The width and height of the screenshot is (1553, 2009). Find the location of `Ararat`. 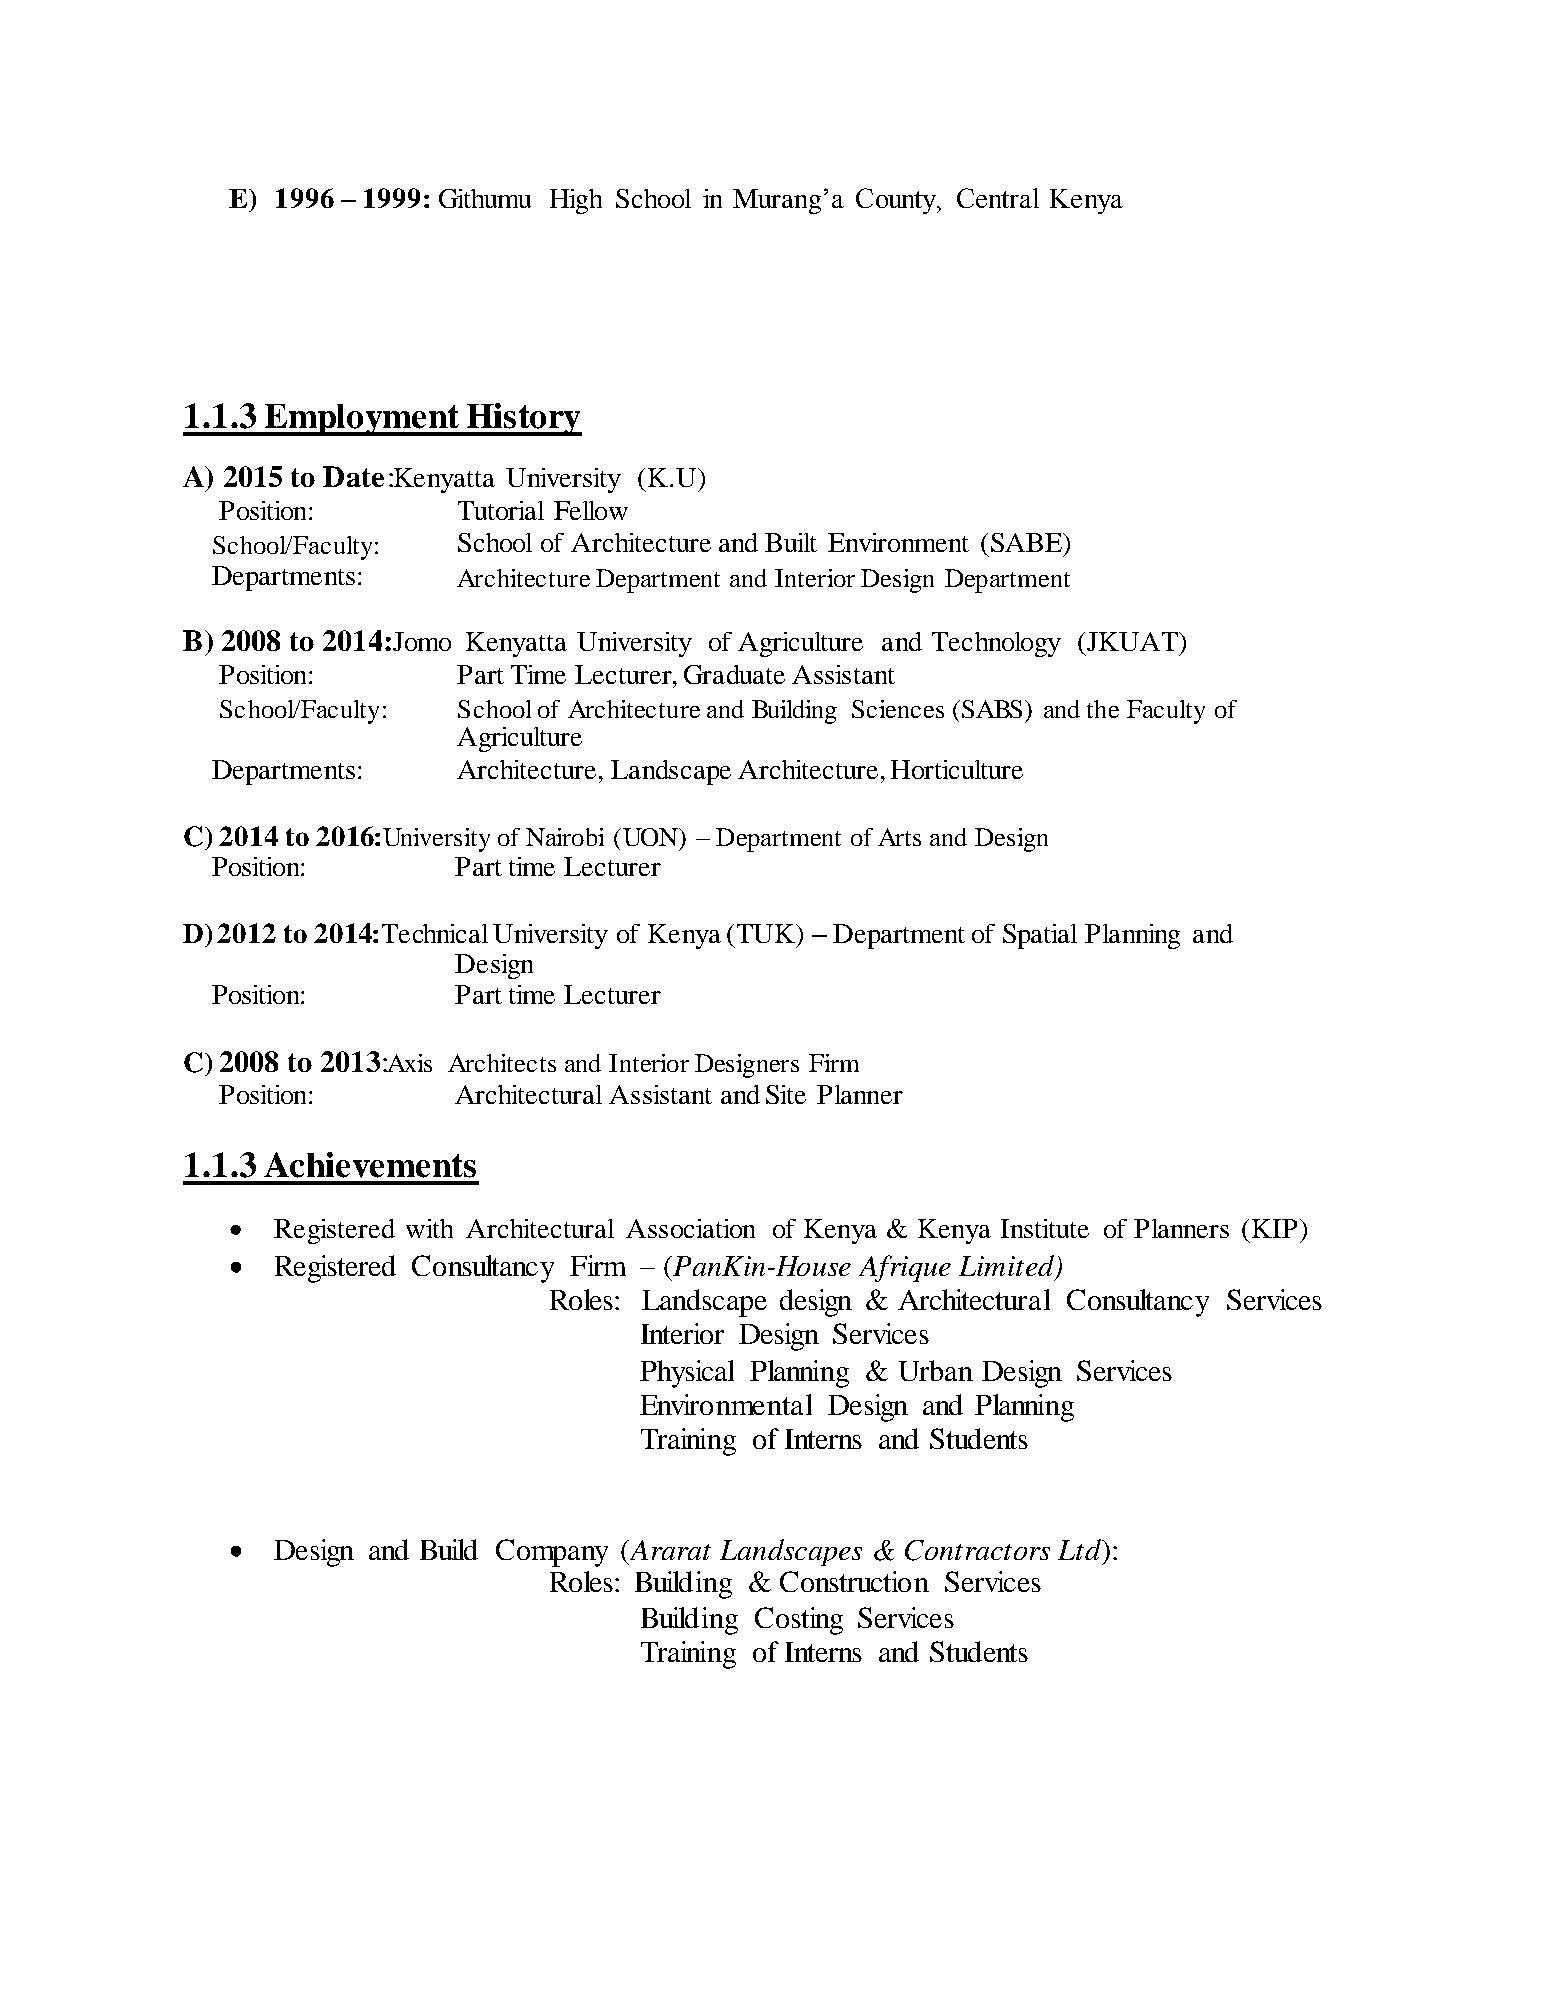

Ararat is located at coordinates (669, 1550).
